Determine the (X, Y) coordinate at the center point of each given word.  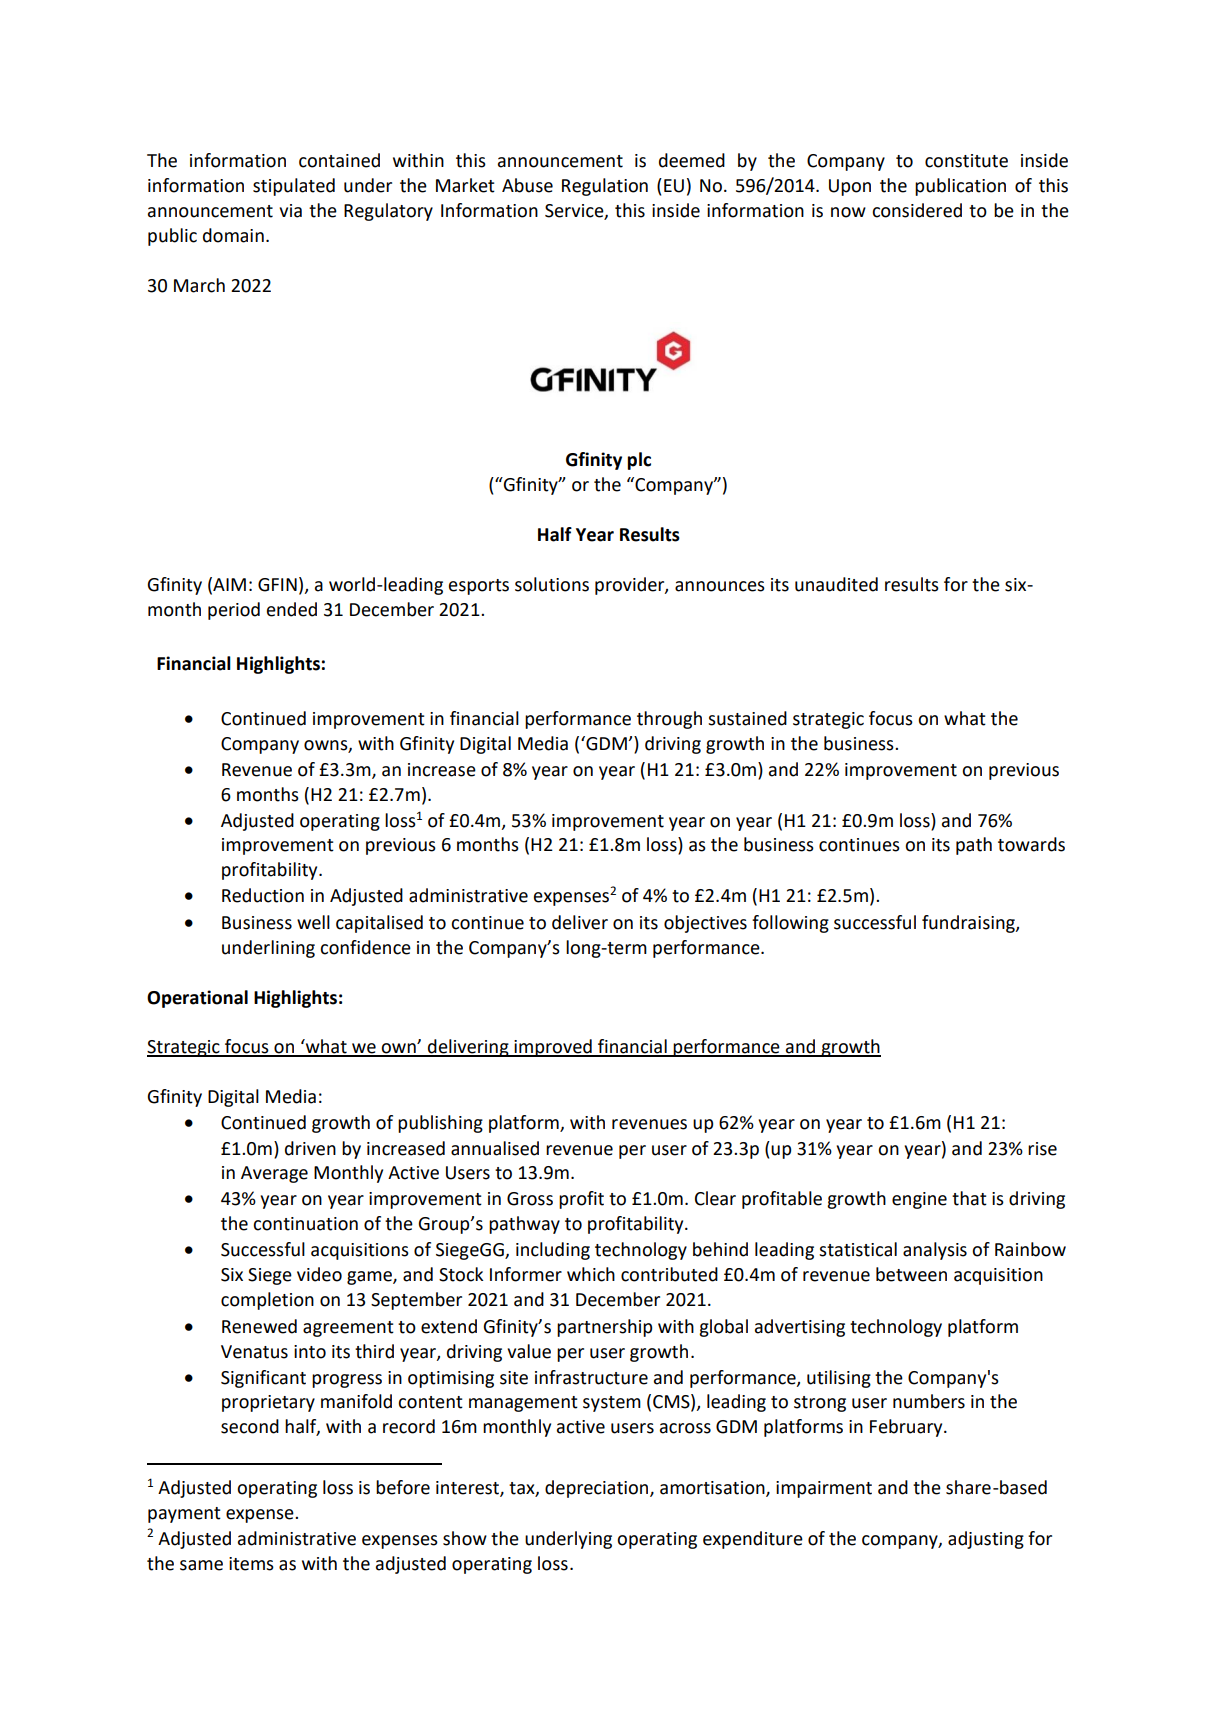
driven (310, 1148)
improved (553, 1048)
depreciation (598, 1489)
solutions (552, 584)
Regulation (605, 187)
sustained (747, 718)
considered (917, 210)
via (290, 211)
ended (292, 609)
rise (1042, 1149)
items (251, 1564)
